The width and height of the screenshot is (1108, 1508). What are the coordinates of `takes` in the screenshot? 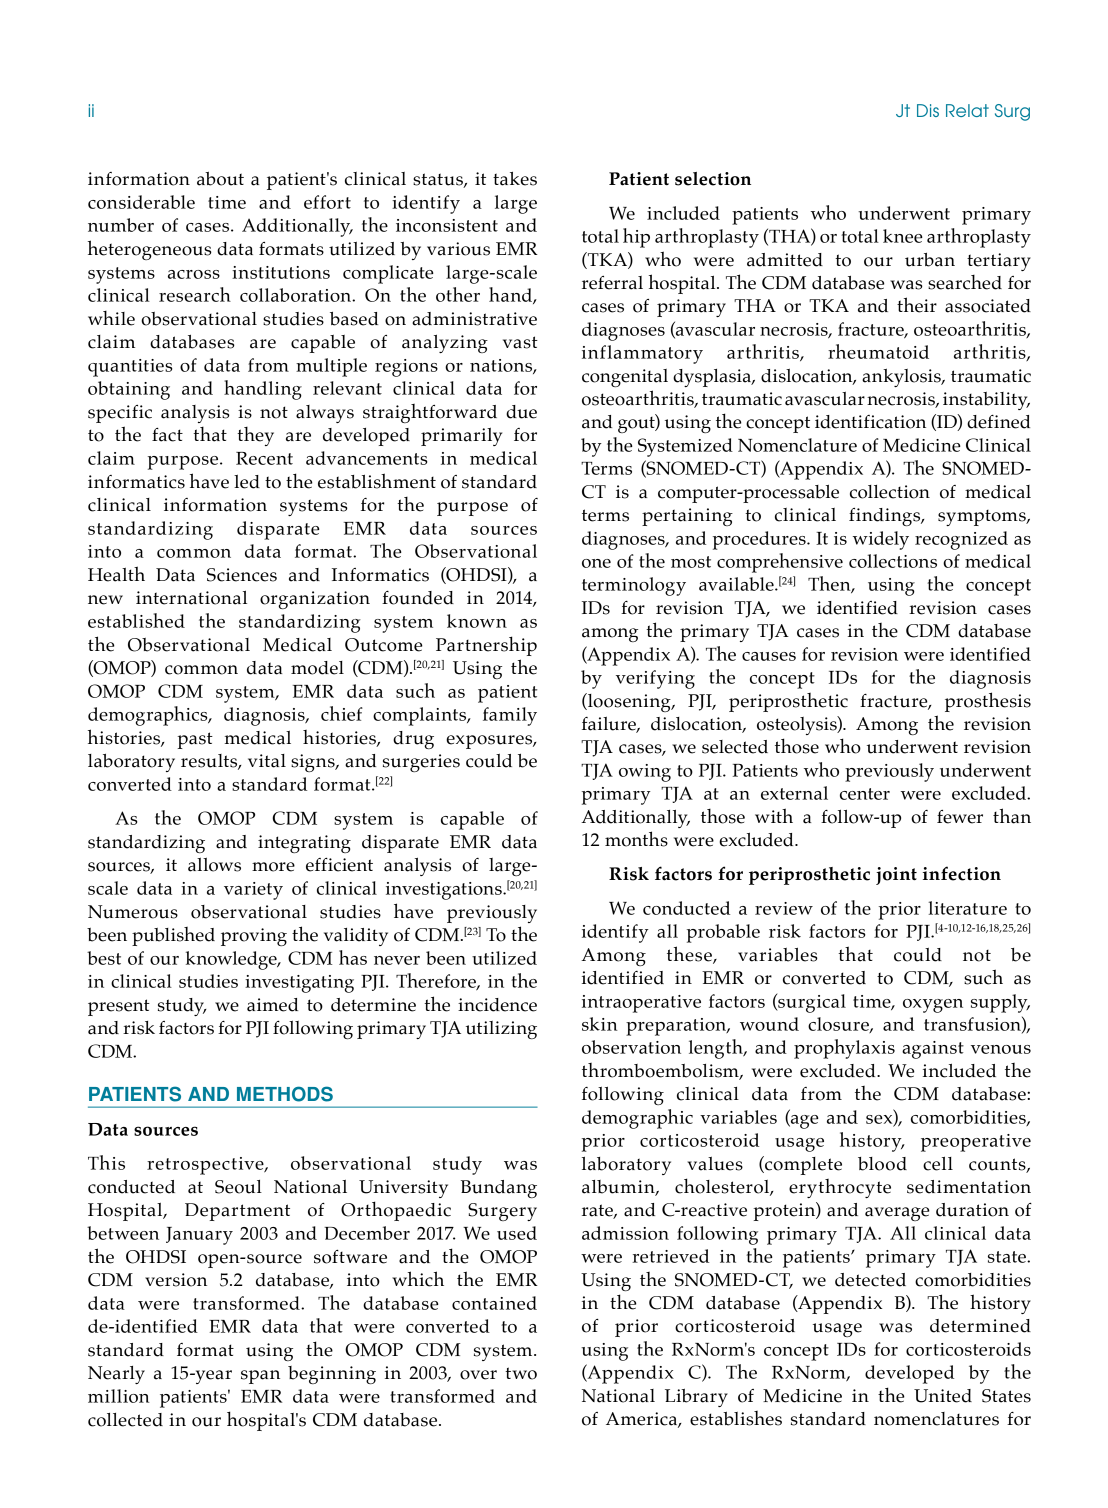 It's located at (515, 179).
